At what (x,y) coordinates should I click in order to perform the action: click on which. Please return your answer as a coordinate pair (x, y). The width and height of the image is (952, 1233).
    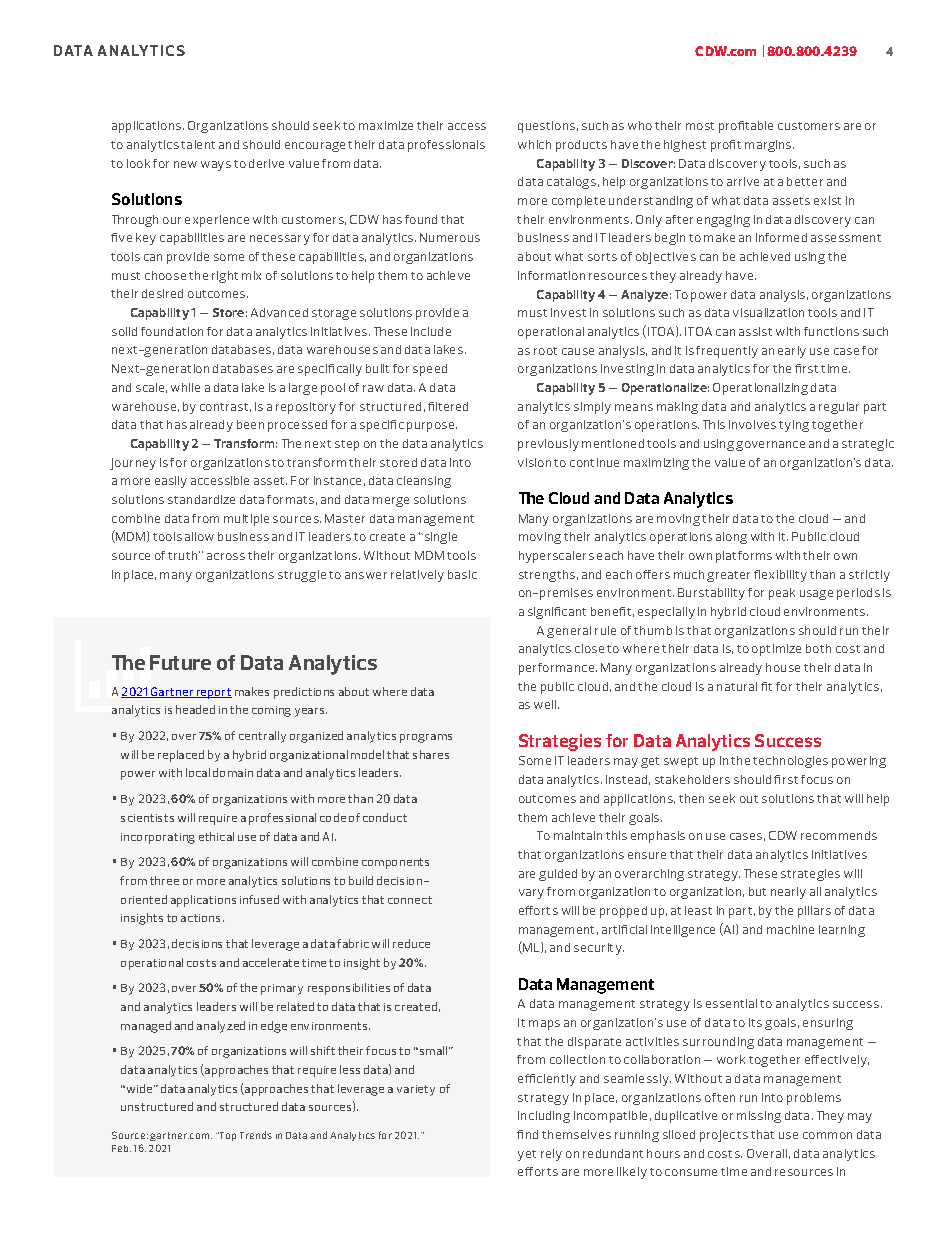
    Looking at the image, I should click on (534, 144).
